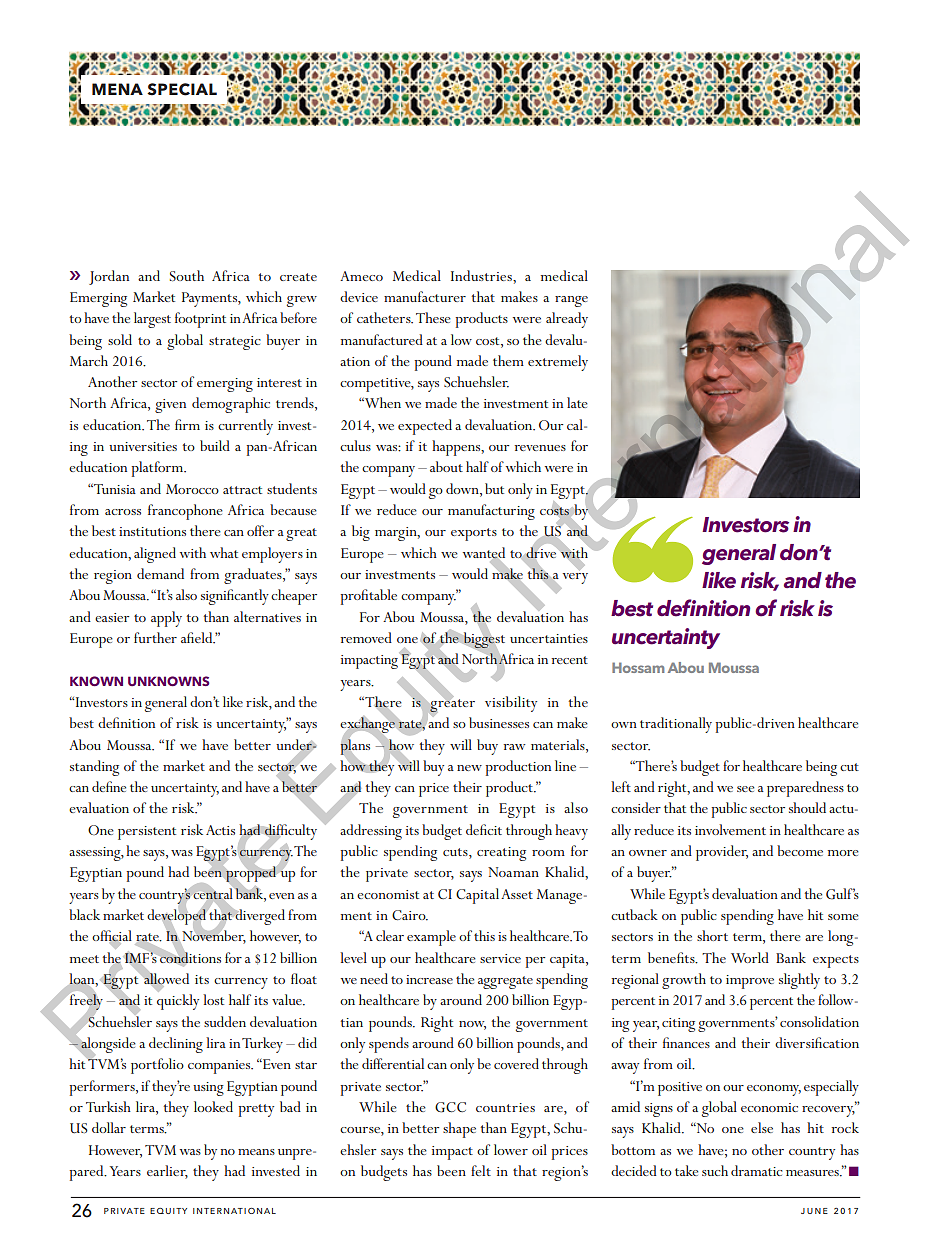 The height and width of the document is (1255, 952). I want to click on exports, so click(474, 534).
